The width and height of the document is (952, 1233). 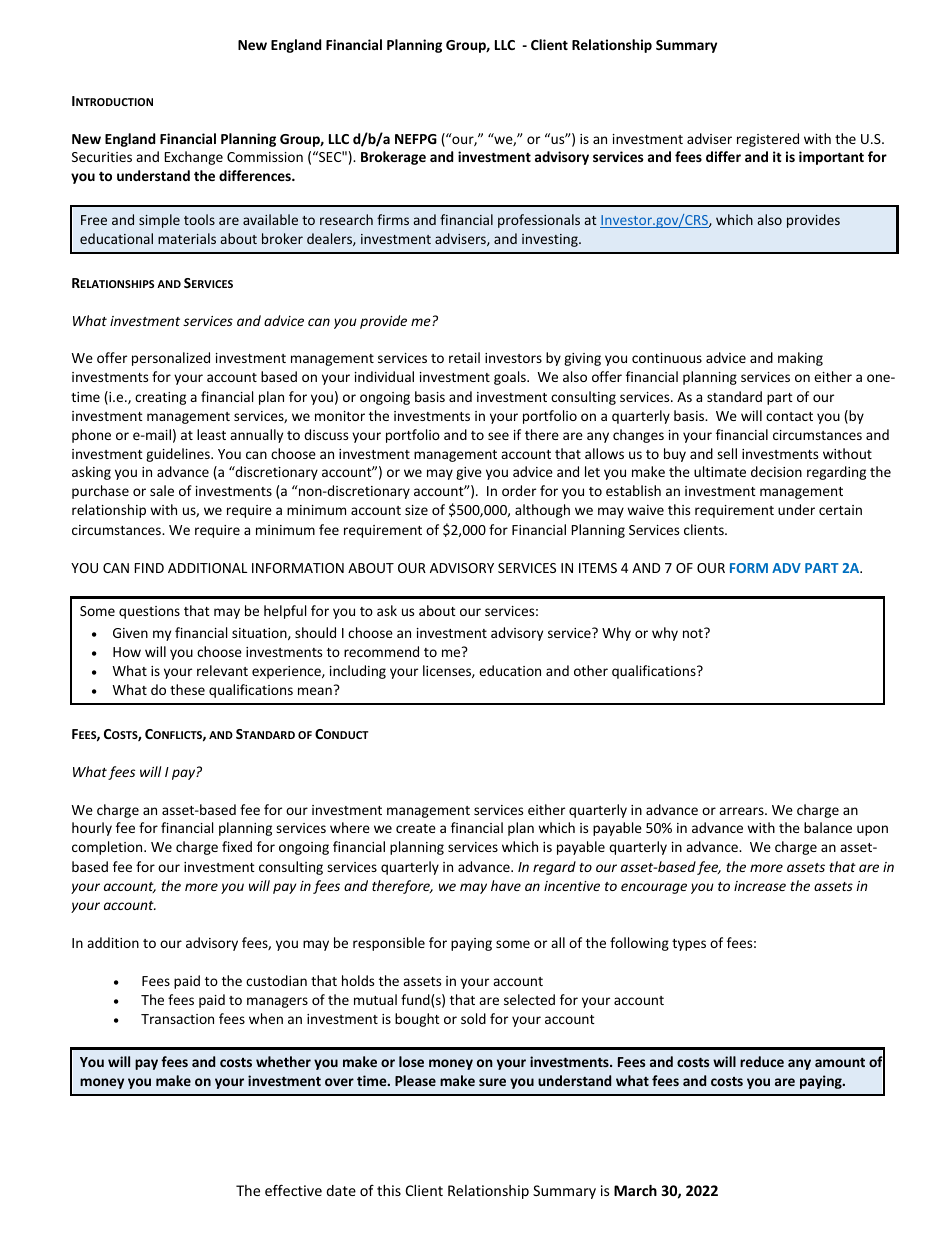 I want to click on Exchange, so click(x=194, y=158).
